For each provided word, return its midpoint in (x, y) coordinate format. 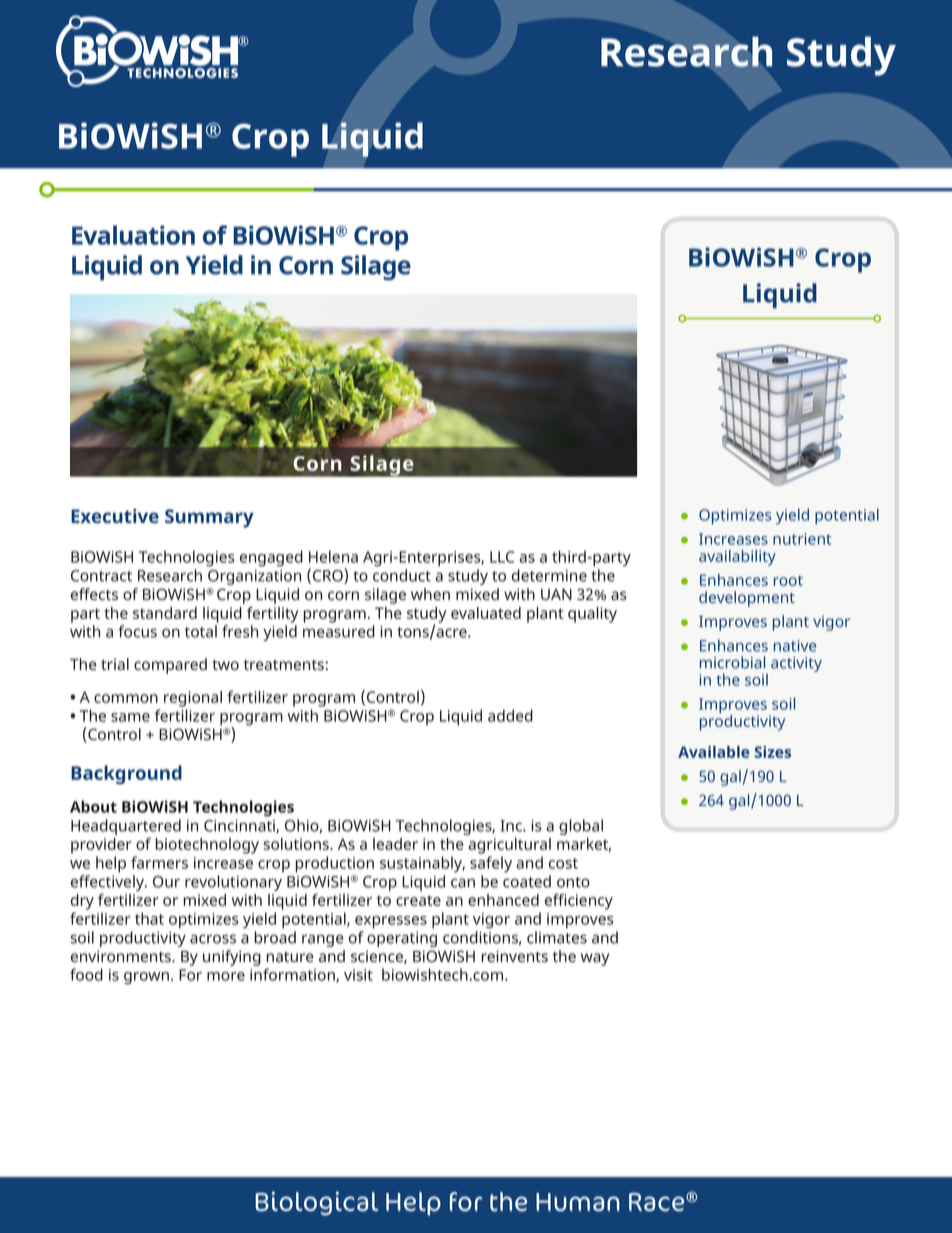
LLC (502, 557)
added (510, 715)
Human (578, 1202)
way (595, 959)
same (130, 717)
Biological (317, 1203)
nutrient (802, 539)
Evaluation (133, 235)
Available (714, 752)
